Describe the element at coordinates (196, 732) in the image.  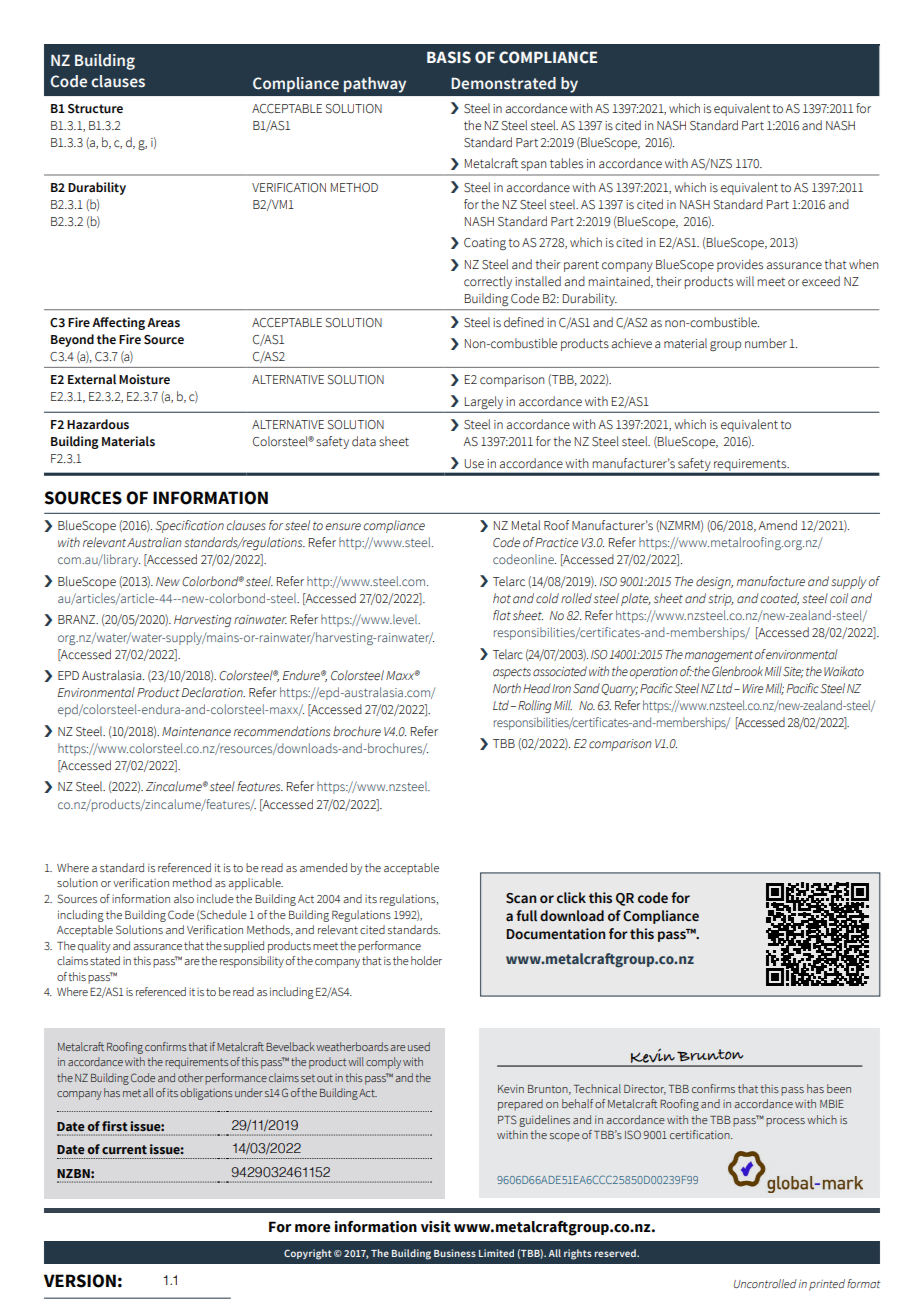
I see `Maintenance` at that location.
